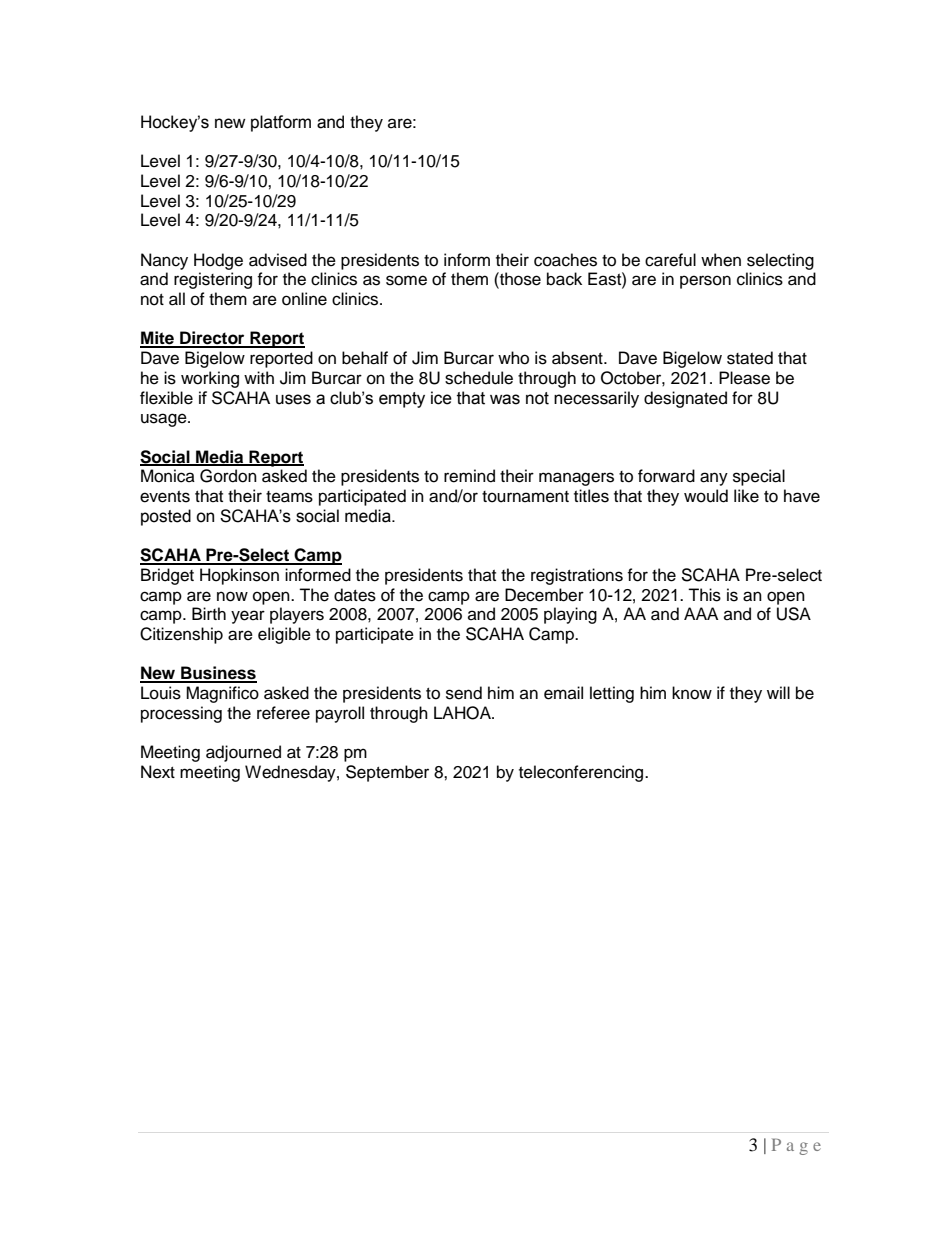  Describe the element at coordinates (714, 479) in the screenshot. I see `any` at that location.
